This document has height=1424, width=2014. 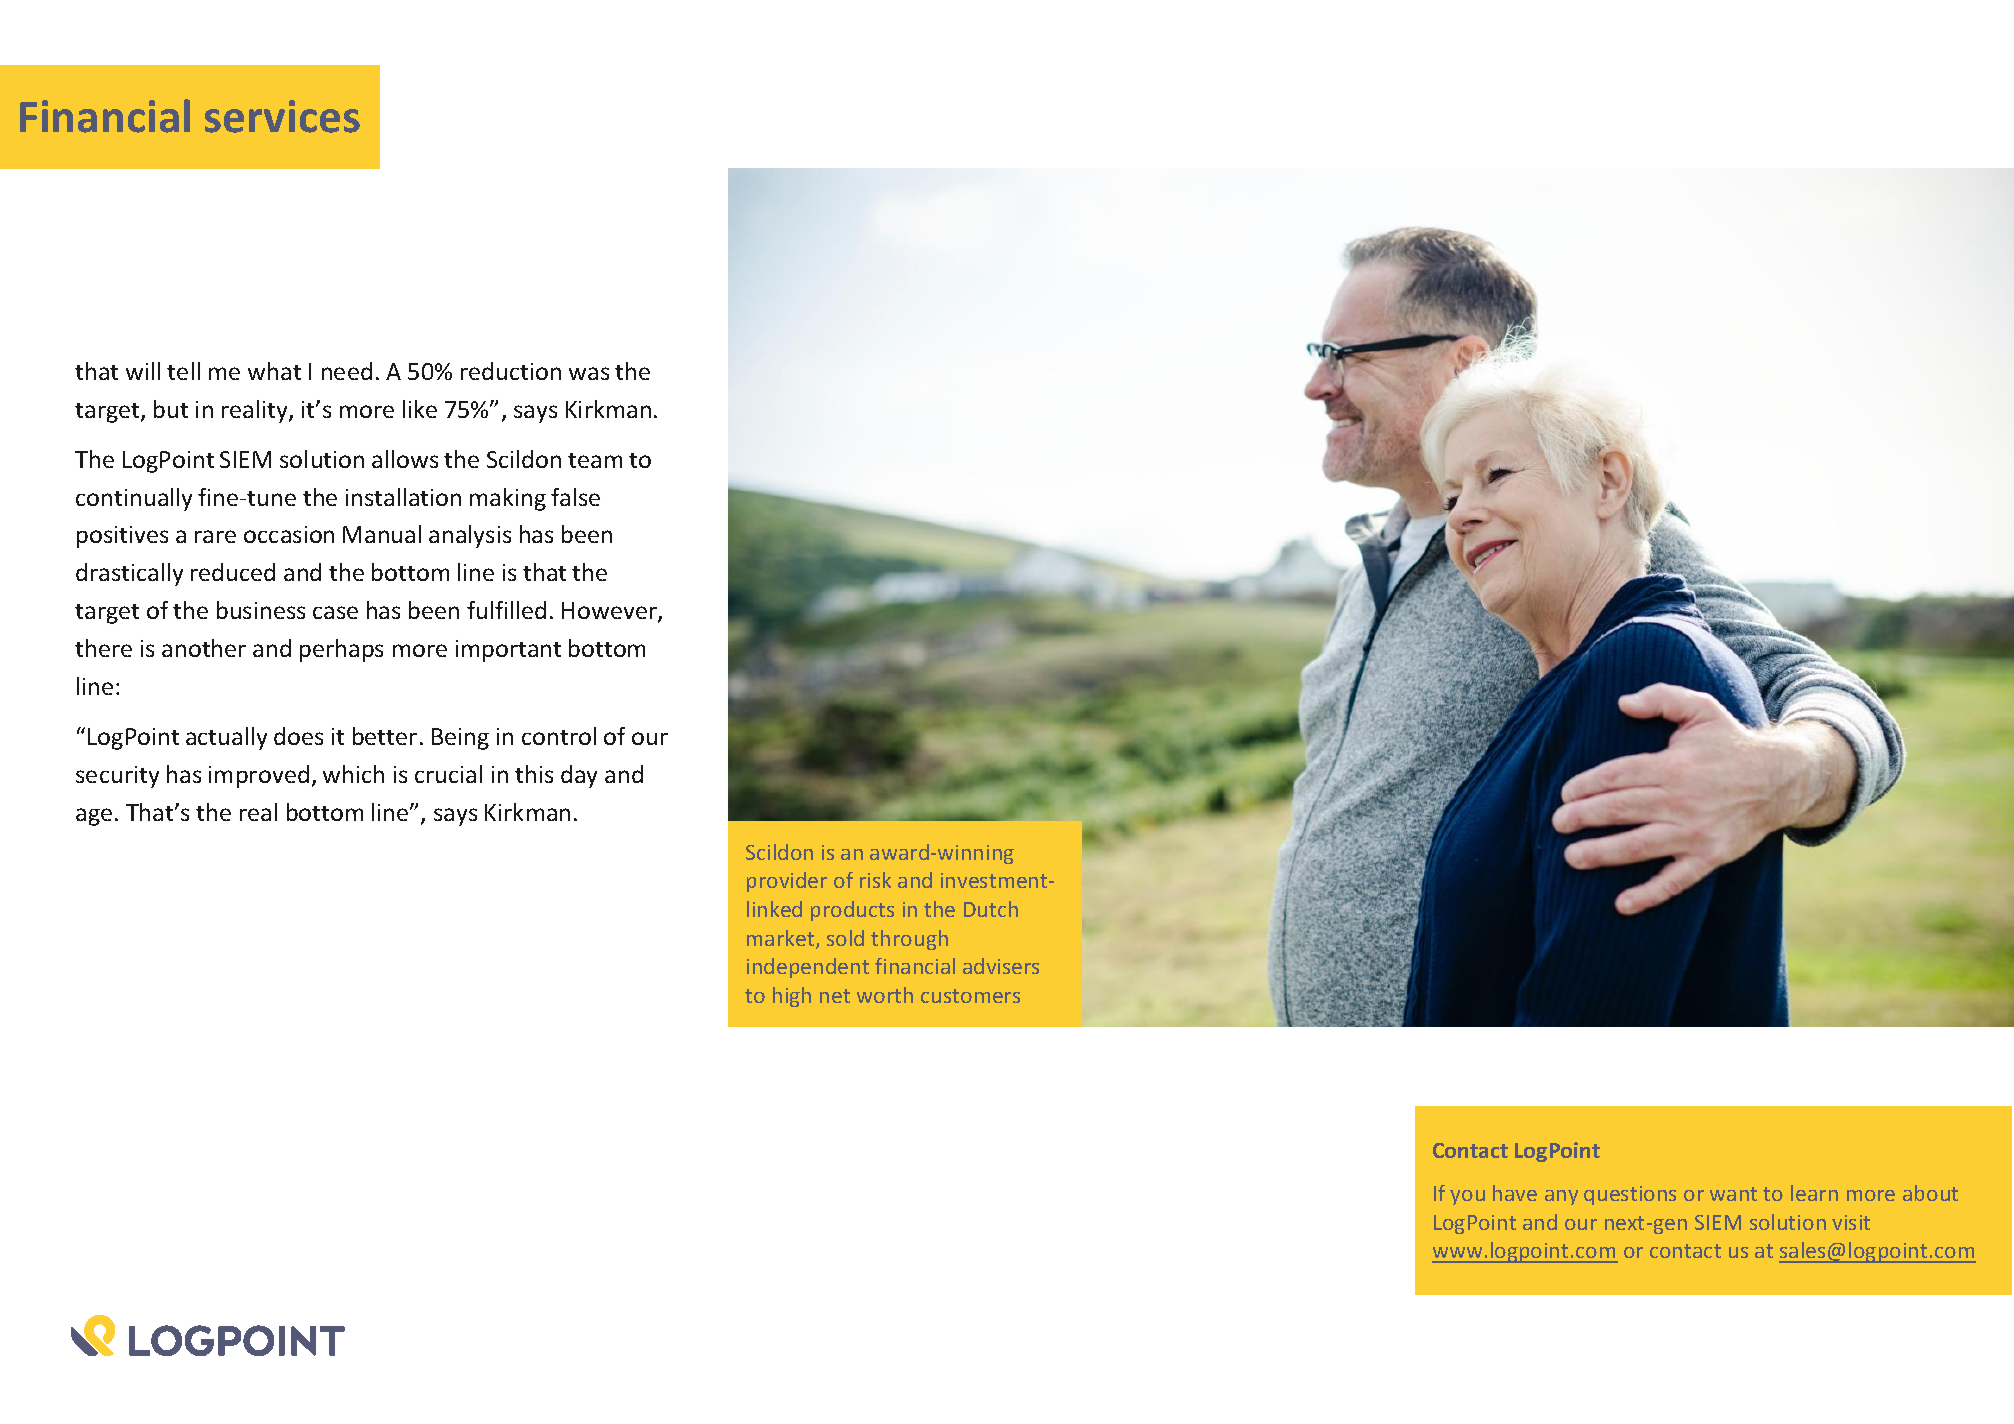 I want to click on reduction, so click(x=511, y=371).
